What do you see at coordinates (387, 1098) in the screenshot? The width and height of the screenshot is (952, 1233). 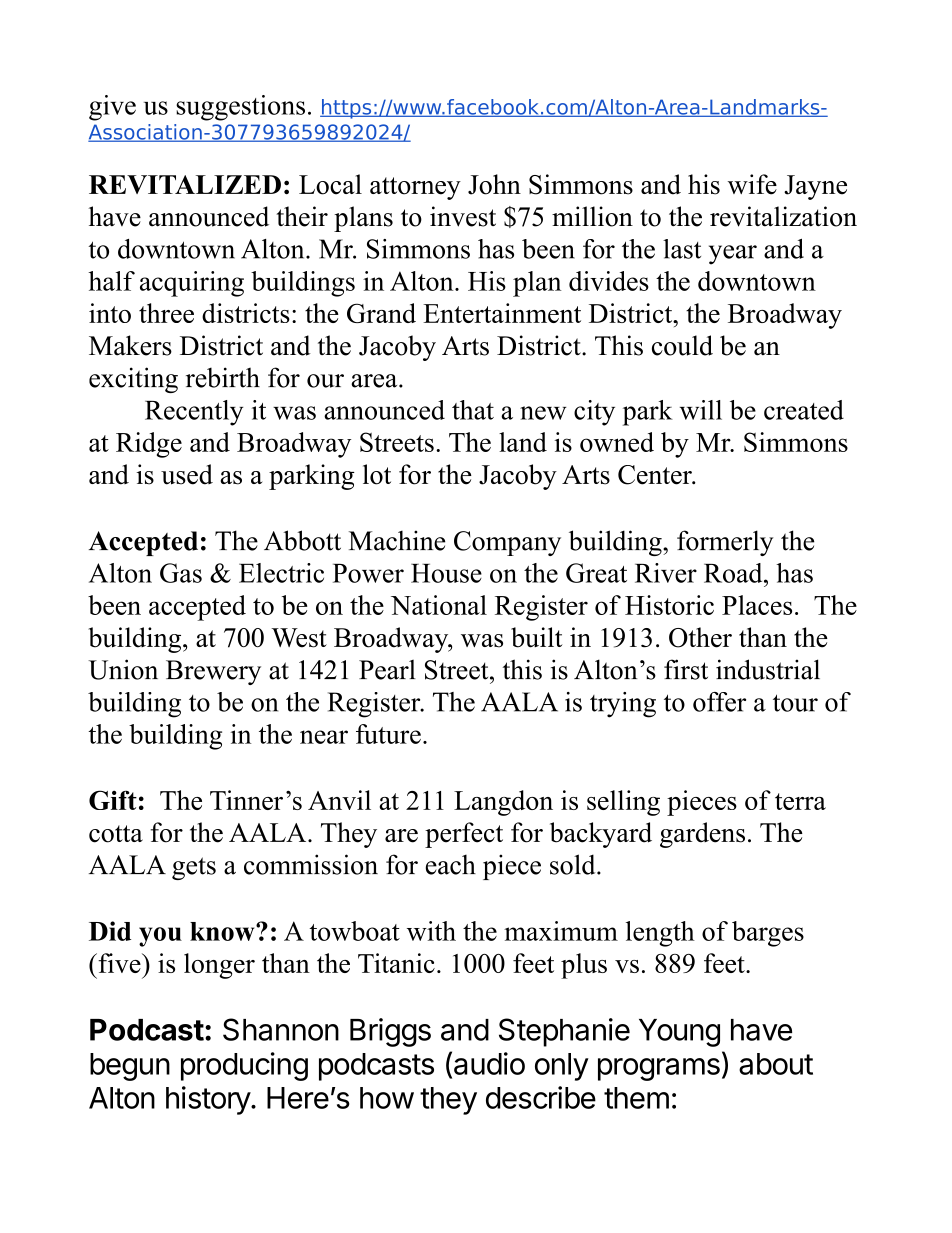 I see `how` at bounding box center [387, 1098].
